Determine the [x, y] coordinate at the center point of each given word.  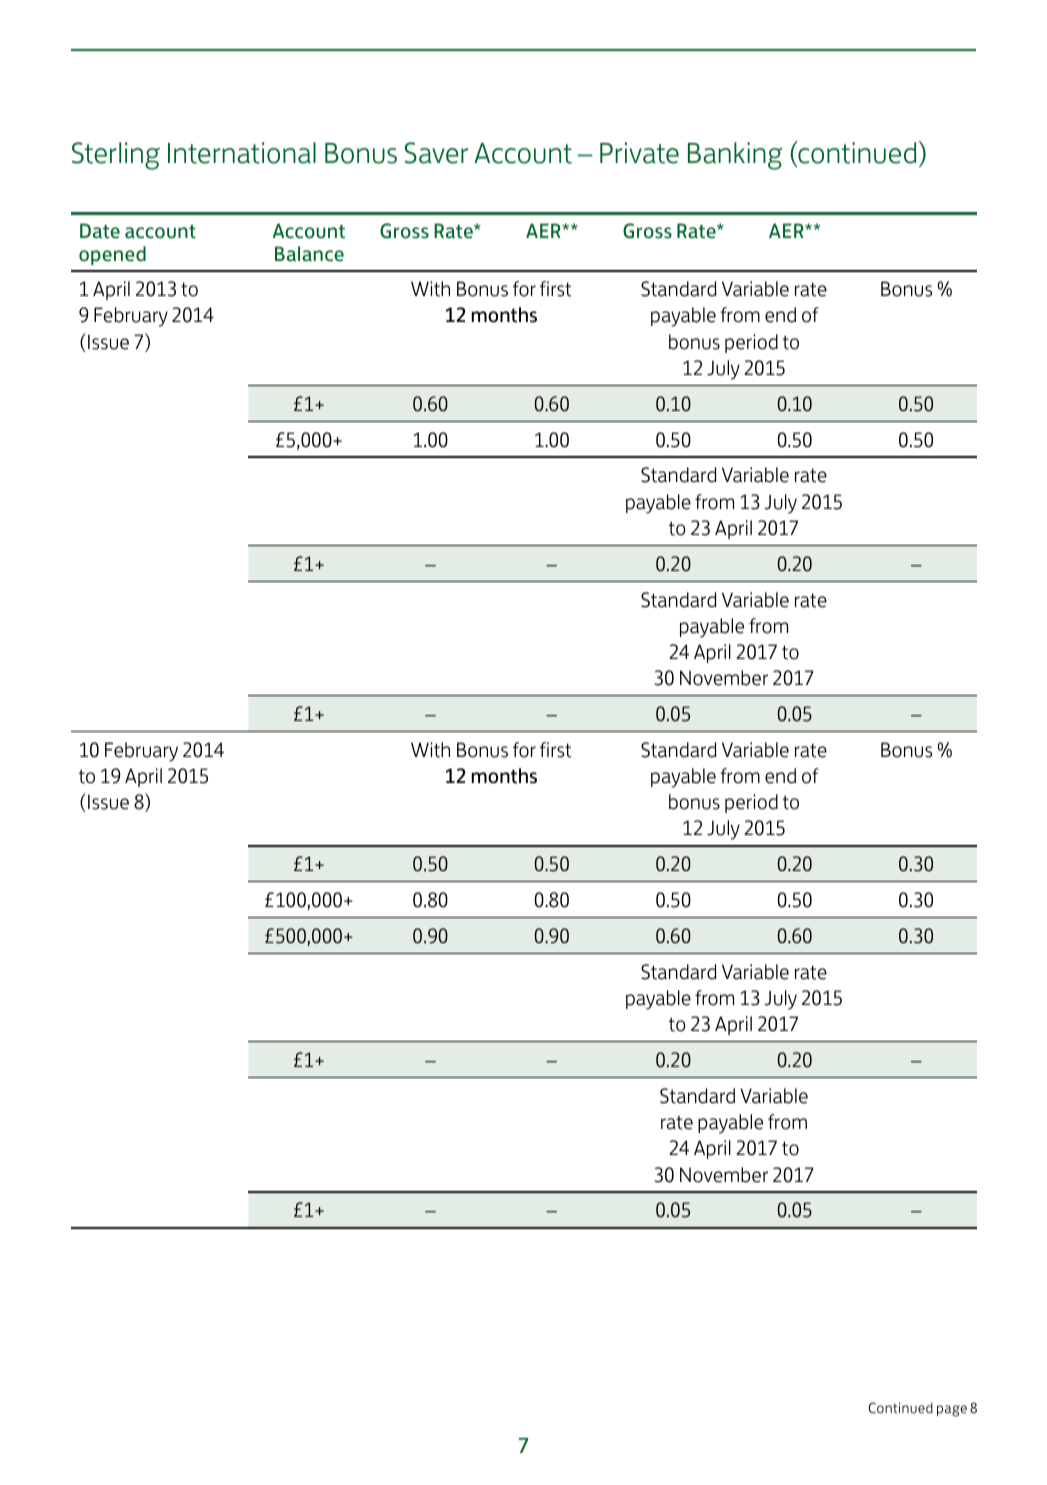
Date [100, 231]
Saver [436, 153]
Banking [735, 156]
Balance [309, 254]
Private [639, 153]
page [952, 1411]
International [242, 153]
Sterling [116, 156]
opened [112, 255]
